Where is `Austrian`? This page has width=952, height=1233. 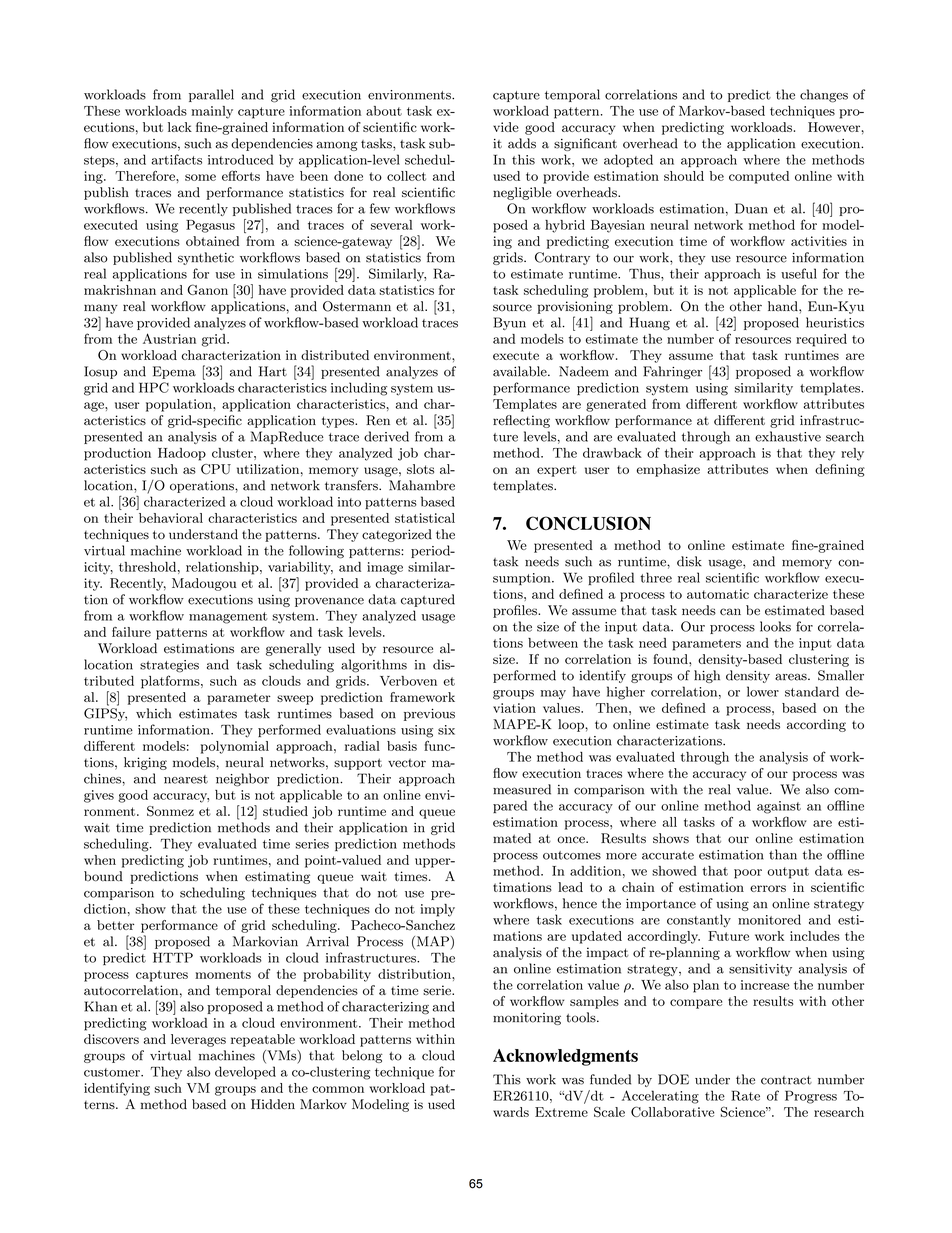
Austrian is located at coordinates (169, 338).
